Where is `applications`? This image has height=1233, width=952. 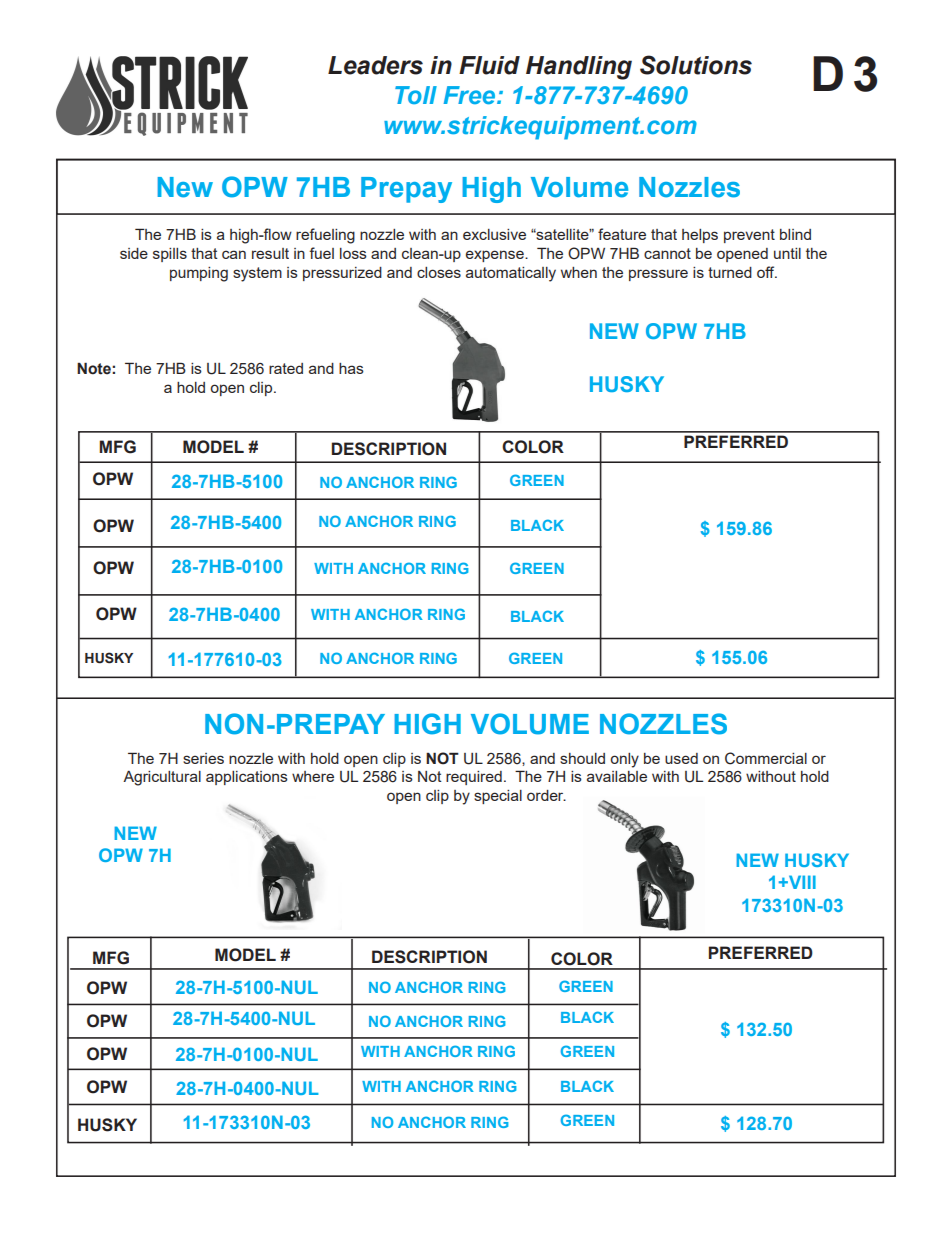
applications is located at coordinates (247, 778).
